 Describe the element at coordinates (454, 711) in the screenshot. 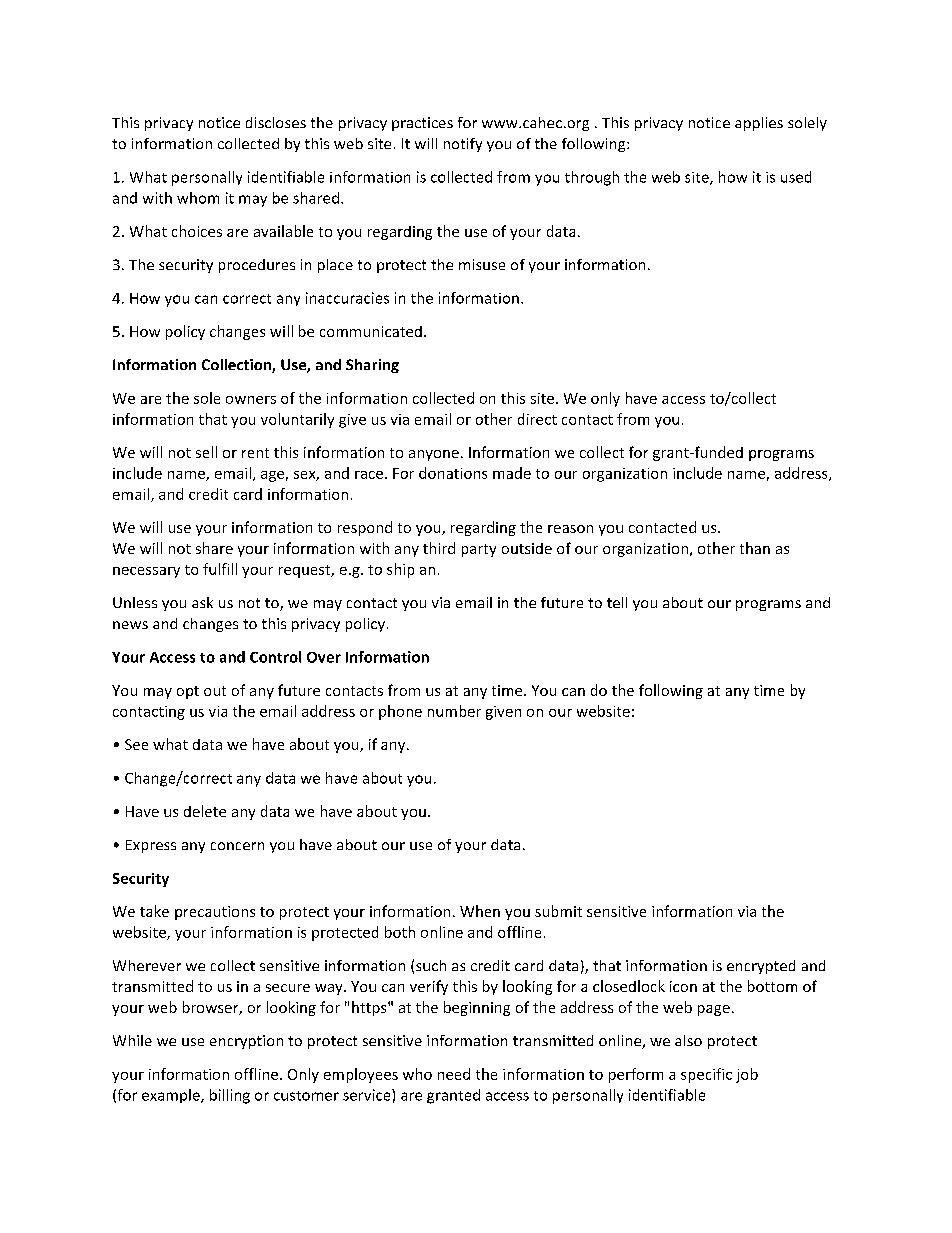

I see `number` at that location.
